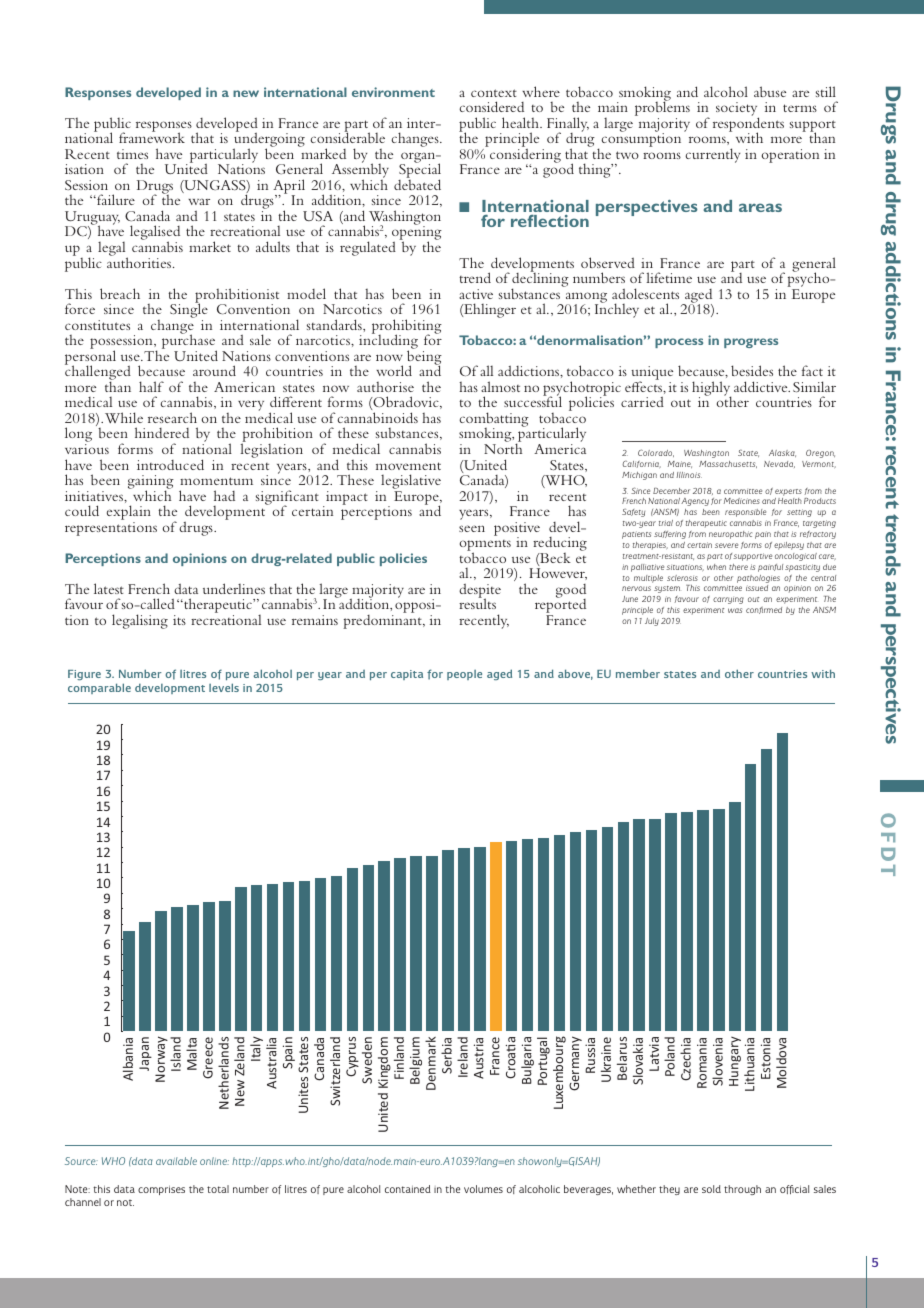 The image size is (924, 1308). Describe the element at coordinates (483, 1189) in the screenshot. I see `volumes` at that location.
